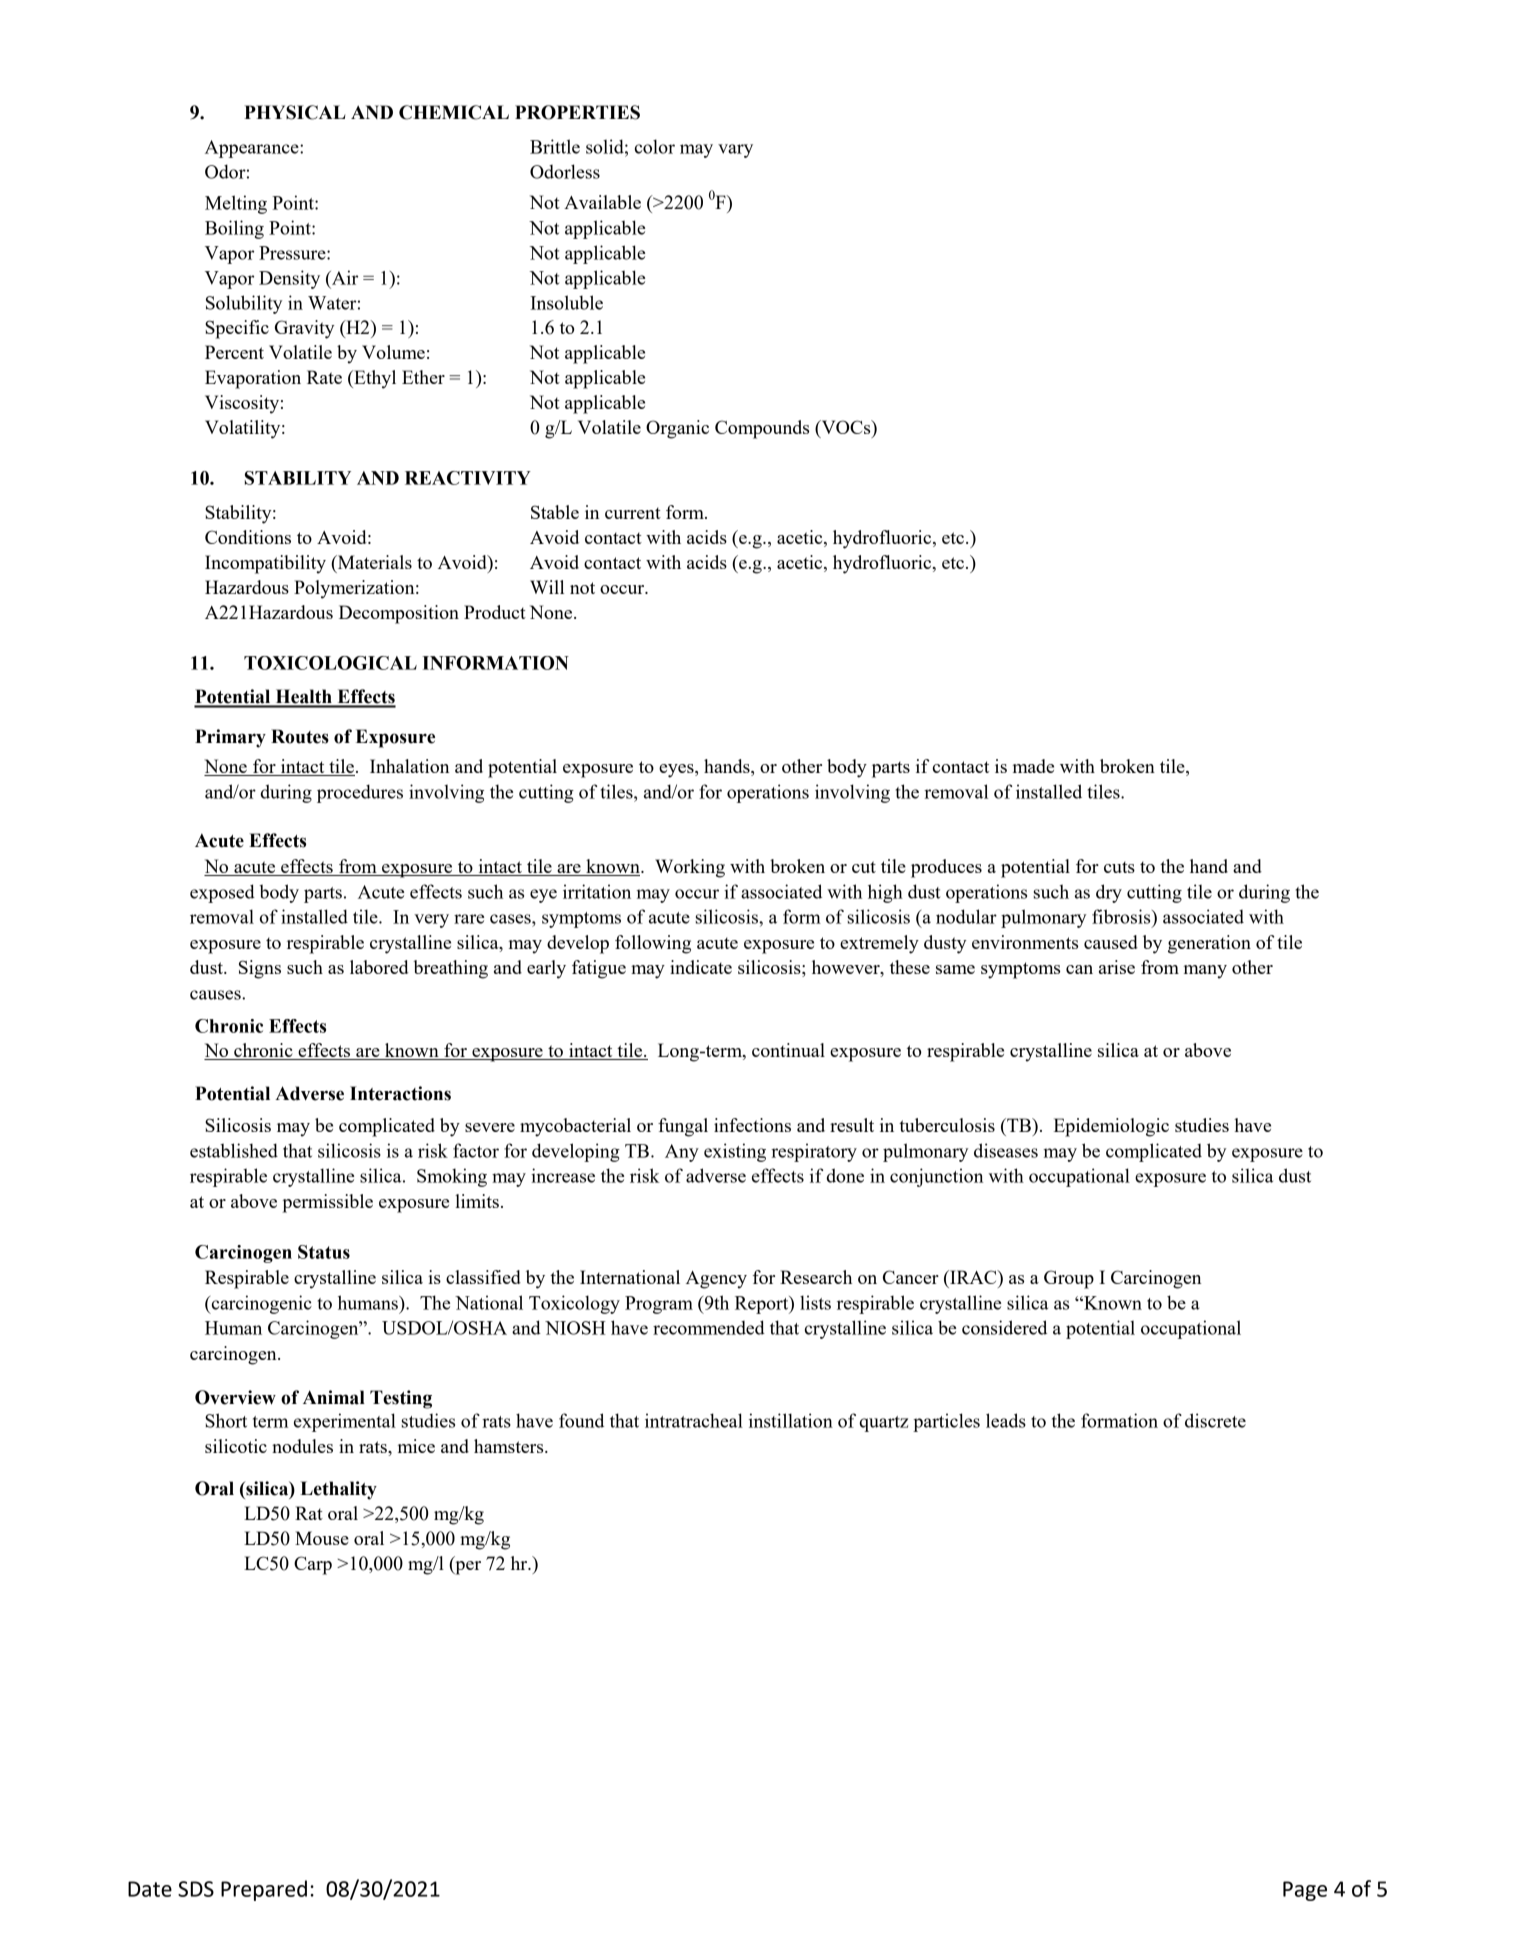 This document has height=1960, width=1515. What do you see at coordinates (1305, 1891) in the document?
I see `Page` at bounding box center [1305, 1891].
